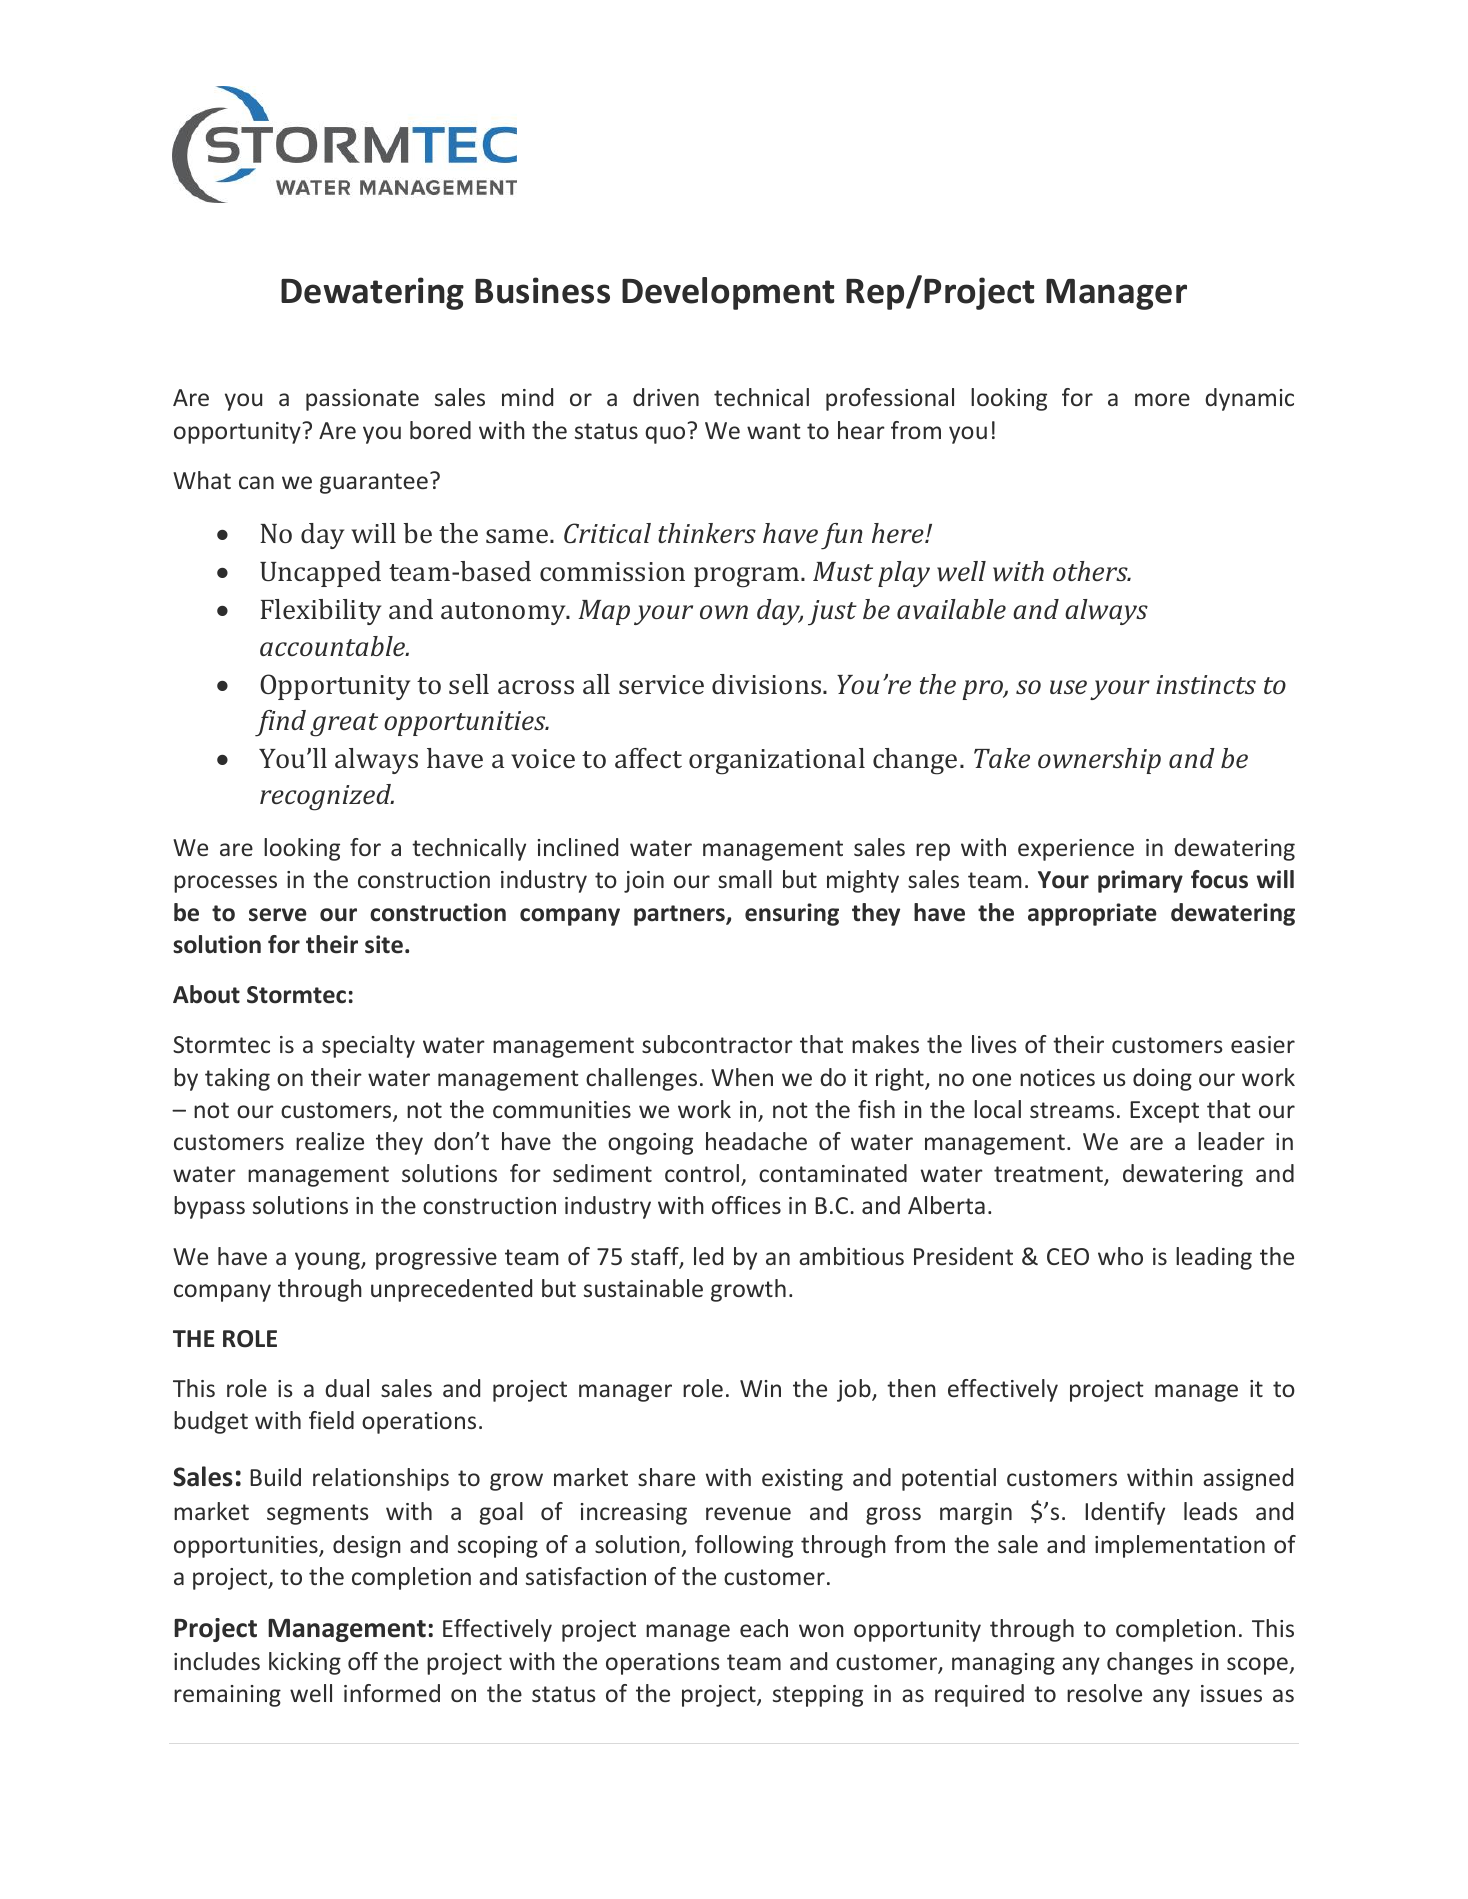 This screenshot has width=1468, height=1899. I want to click on kicking, so click(305, 1663).
